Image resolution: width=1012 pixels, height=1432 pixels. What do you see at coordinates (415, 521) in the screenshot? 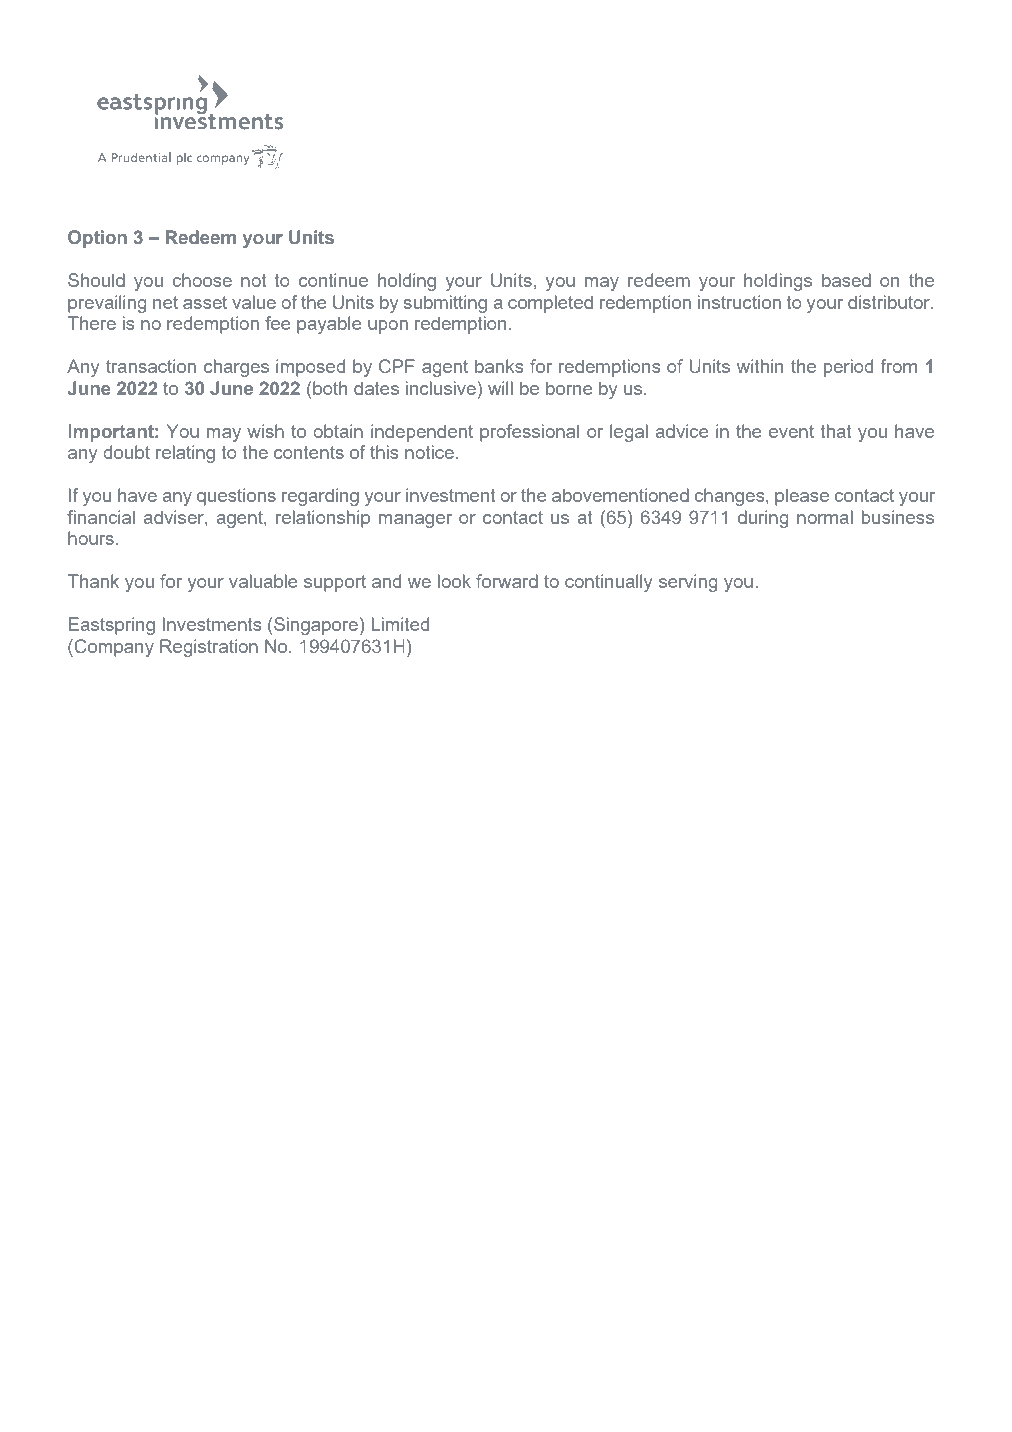
I see `manager` at bounding box center [415, 521].
